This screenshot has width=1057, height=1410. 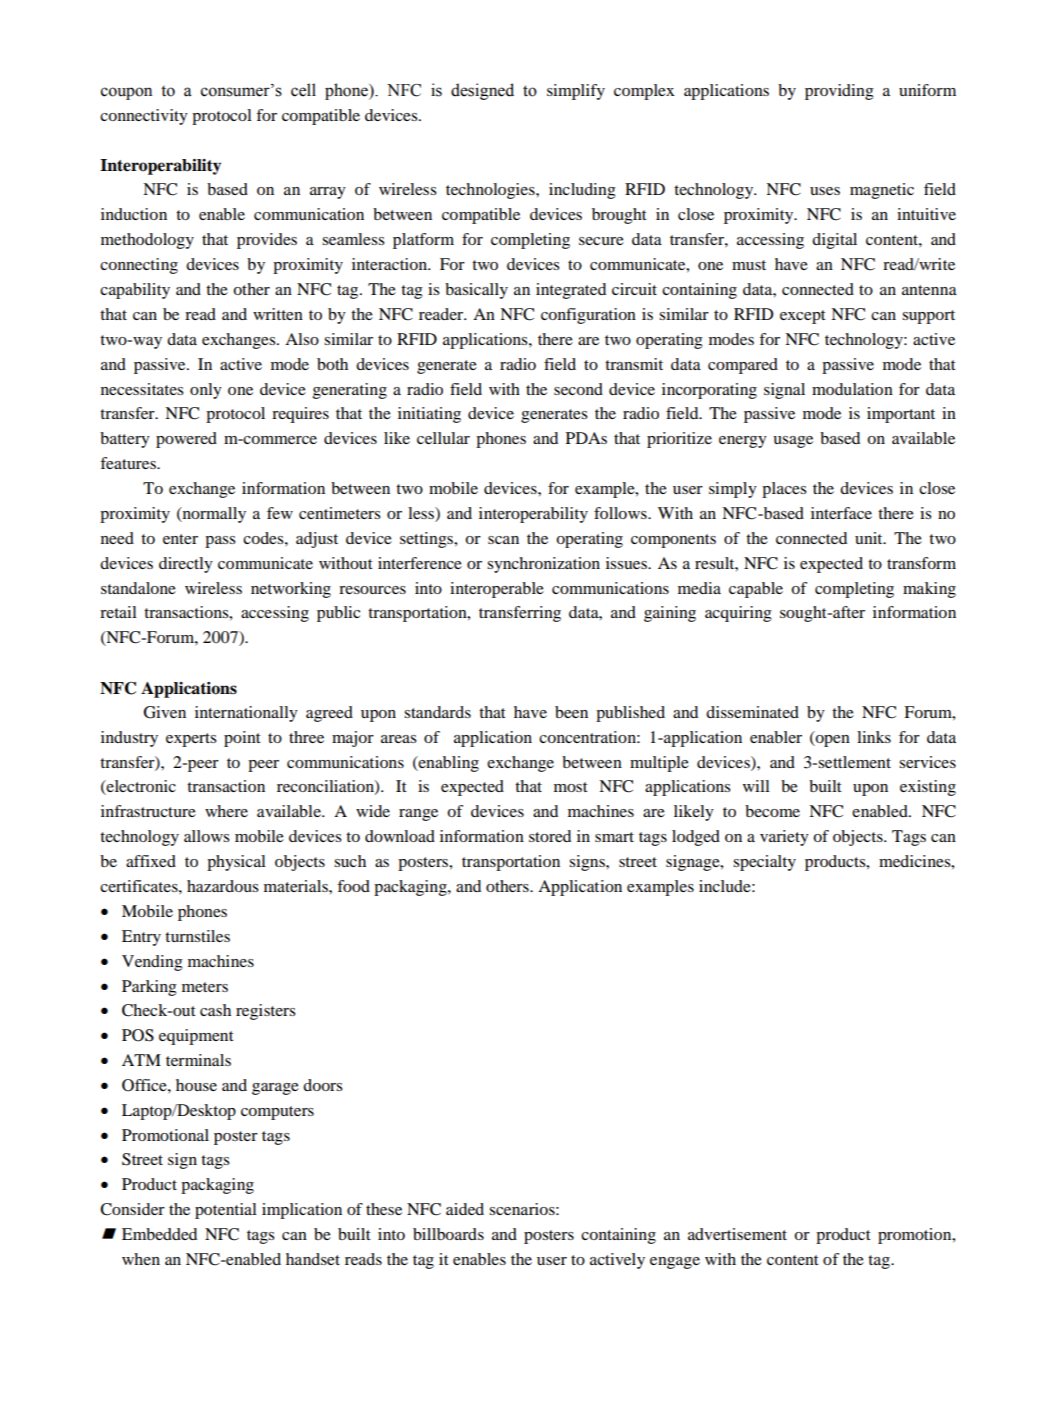 What do you see at coordinates (236, 863) in the screenshot?
I see `physical` at bounding box center [236, 863].
